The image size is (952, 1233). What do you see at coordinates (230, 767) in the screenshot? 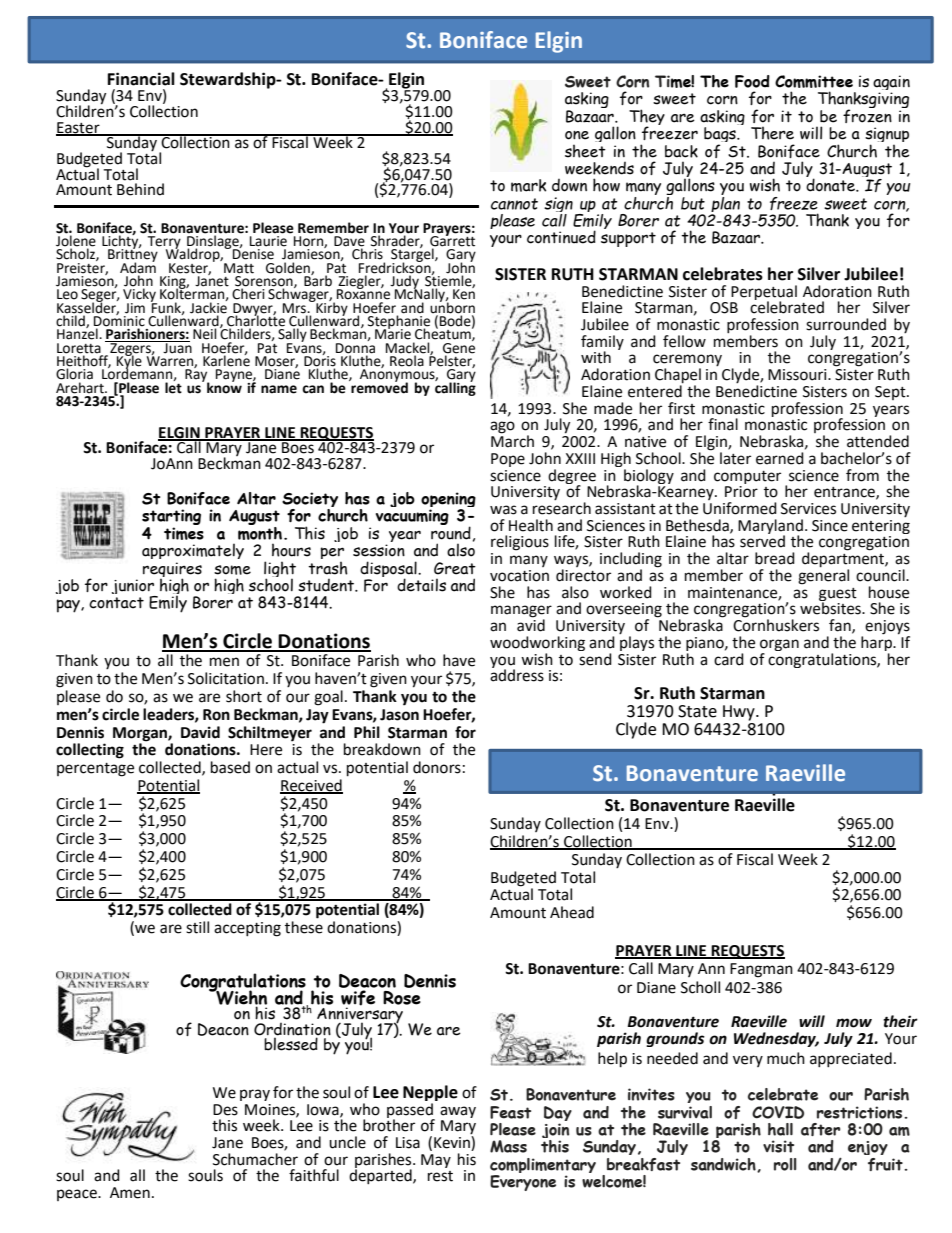
I see `based` at bounding box center [230, 767].
